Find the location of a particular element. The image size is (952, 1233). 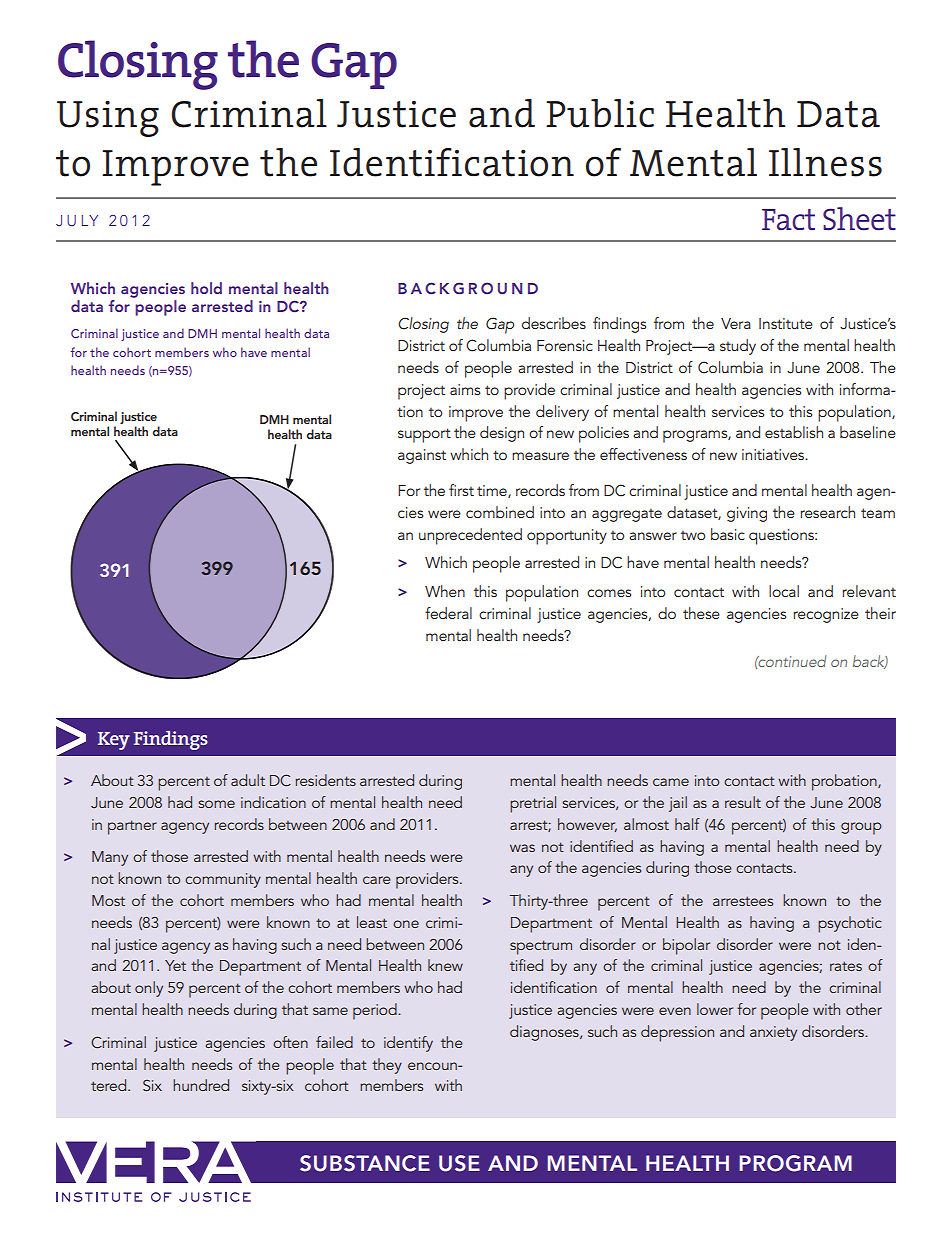

establish is located at coordinates (794, 432).
